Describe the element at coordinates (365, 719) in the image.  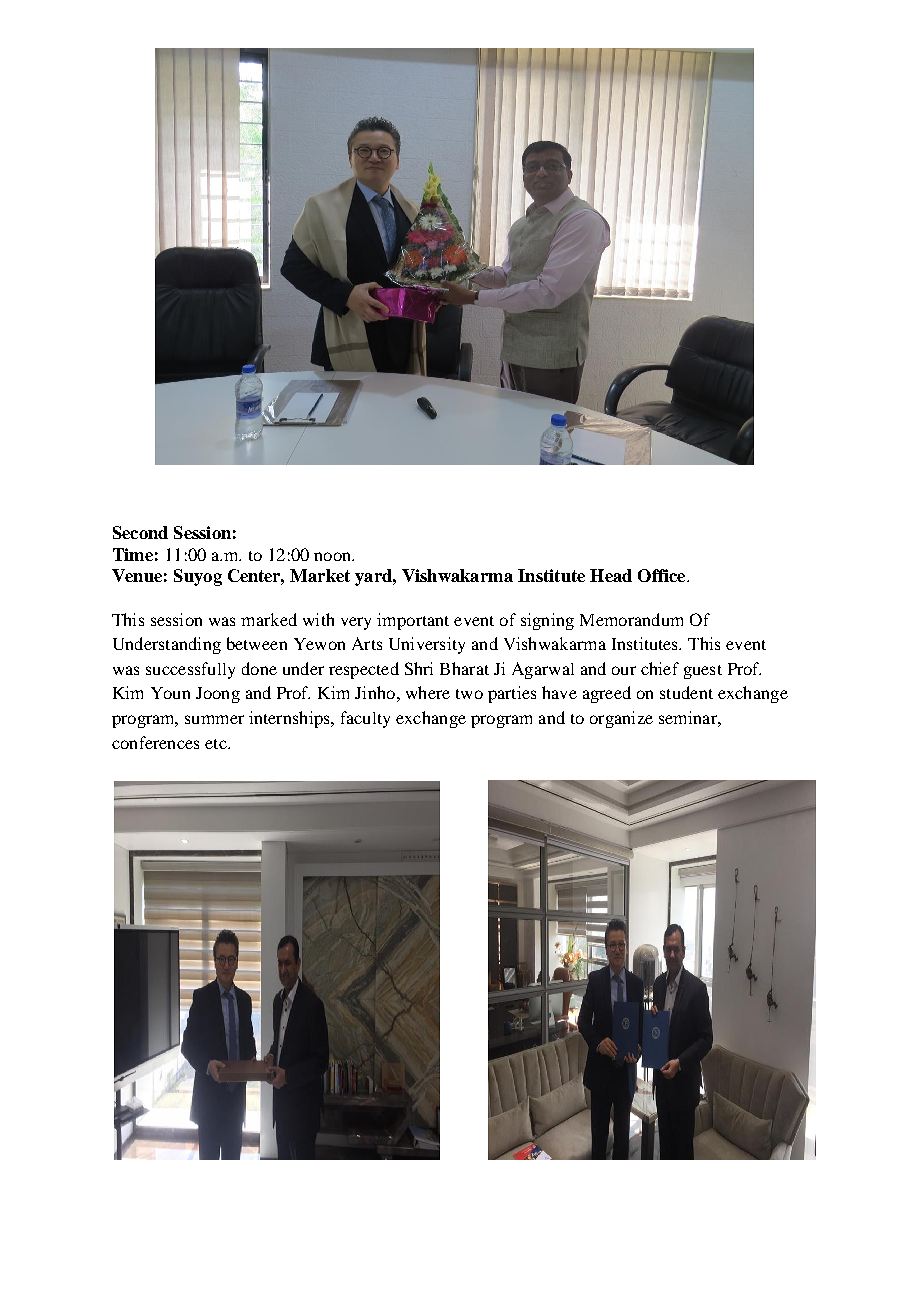
I see `faculty` at that location.
